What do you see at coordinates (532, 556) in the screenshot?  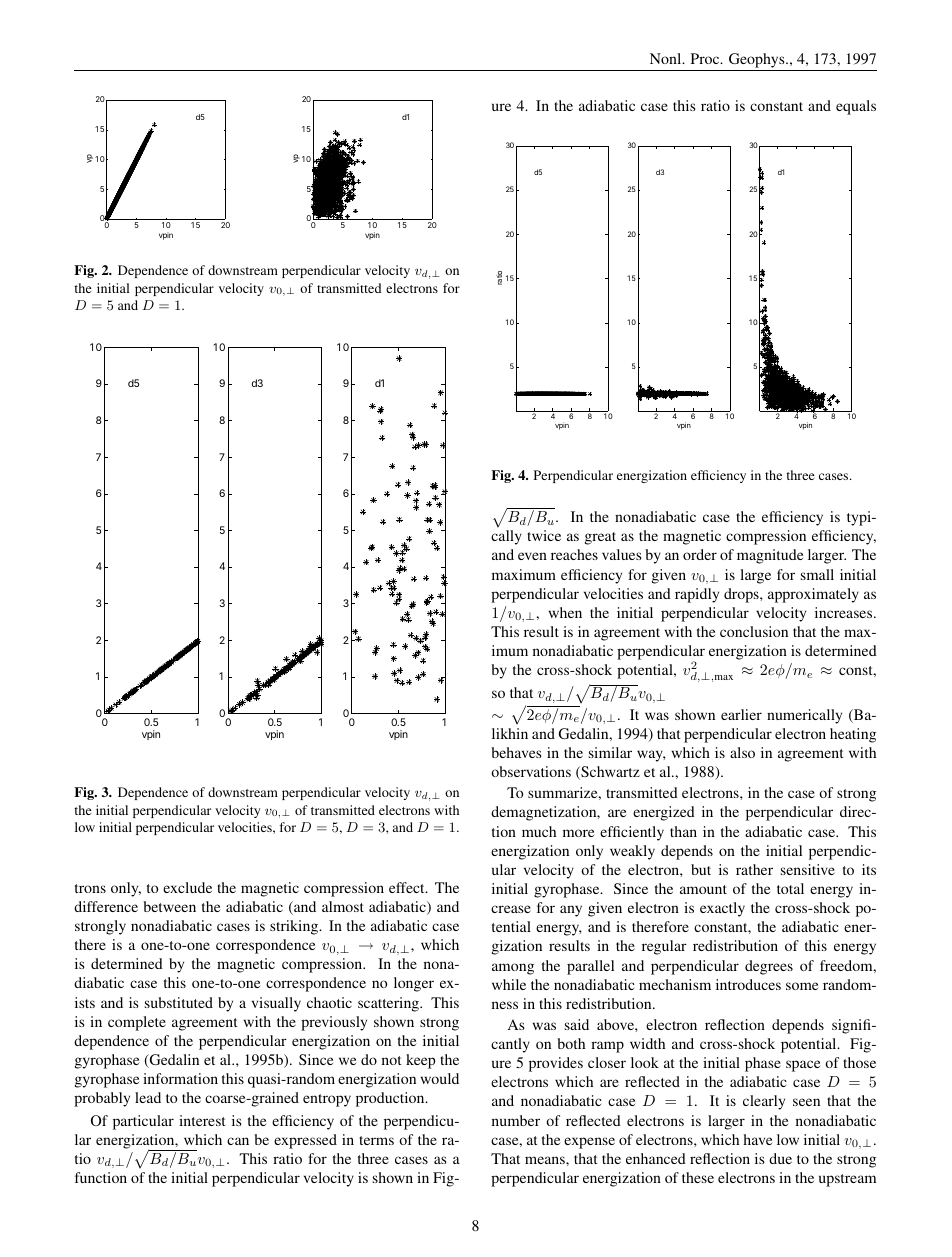 I see `even` at bounding box center [532, 556].
